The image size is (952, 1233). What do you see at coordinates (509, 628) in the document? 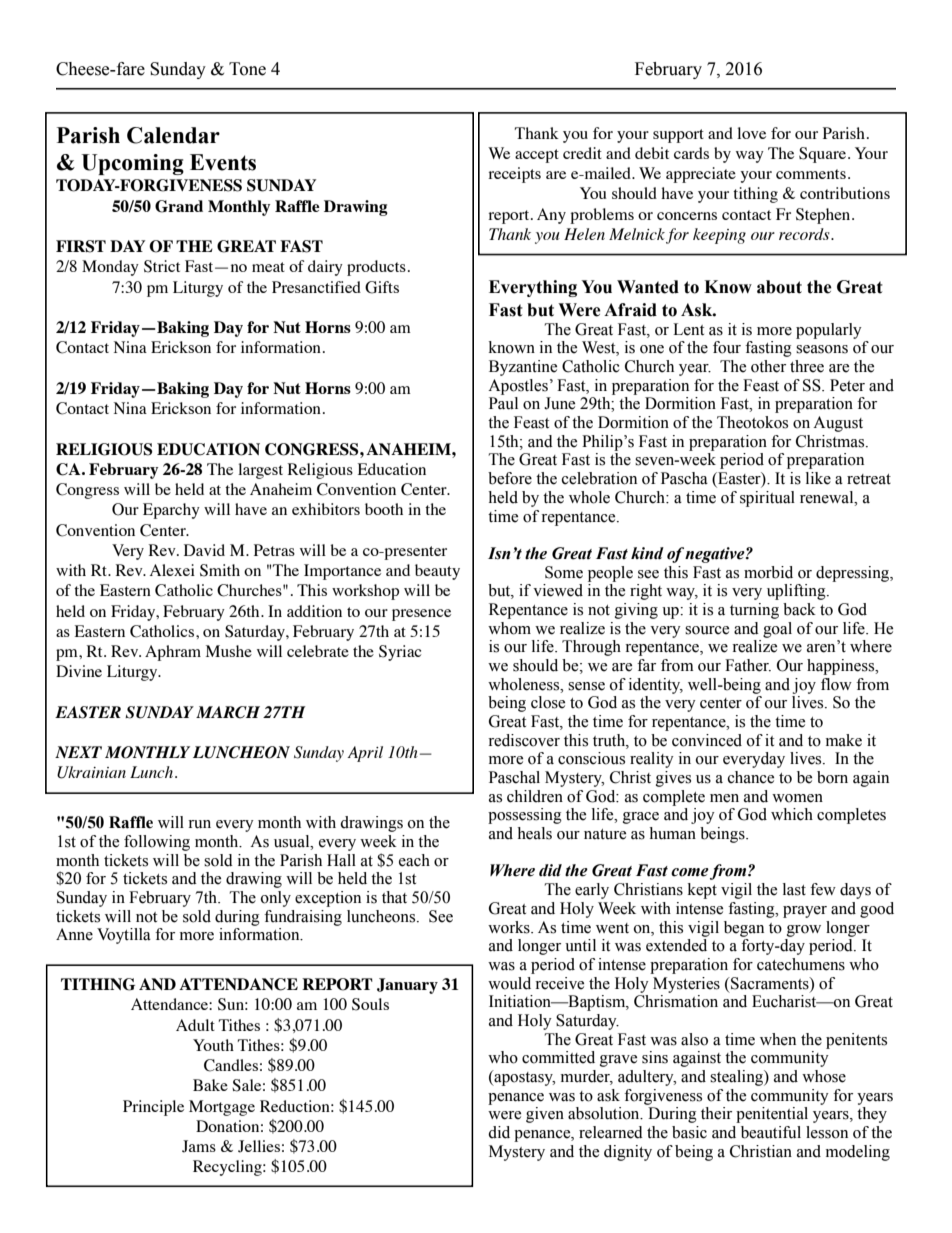
I see `whom` at bounding box center [509, 628].
